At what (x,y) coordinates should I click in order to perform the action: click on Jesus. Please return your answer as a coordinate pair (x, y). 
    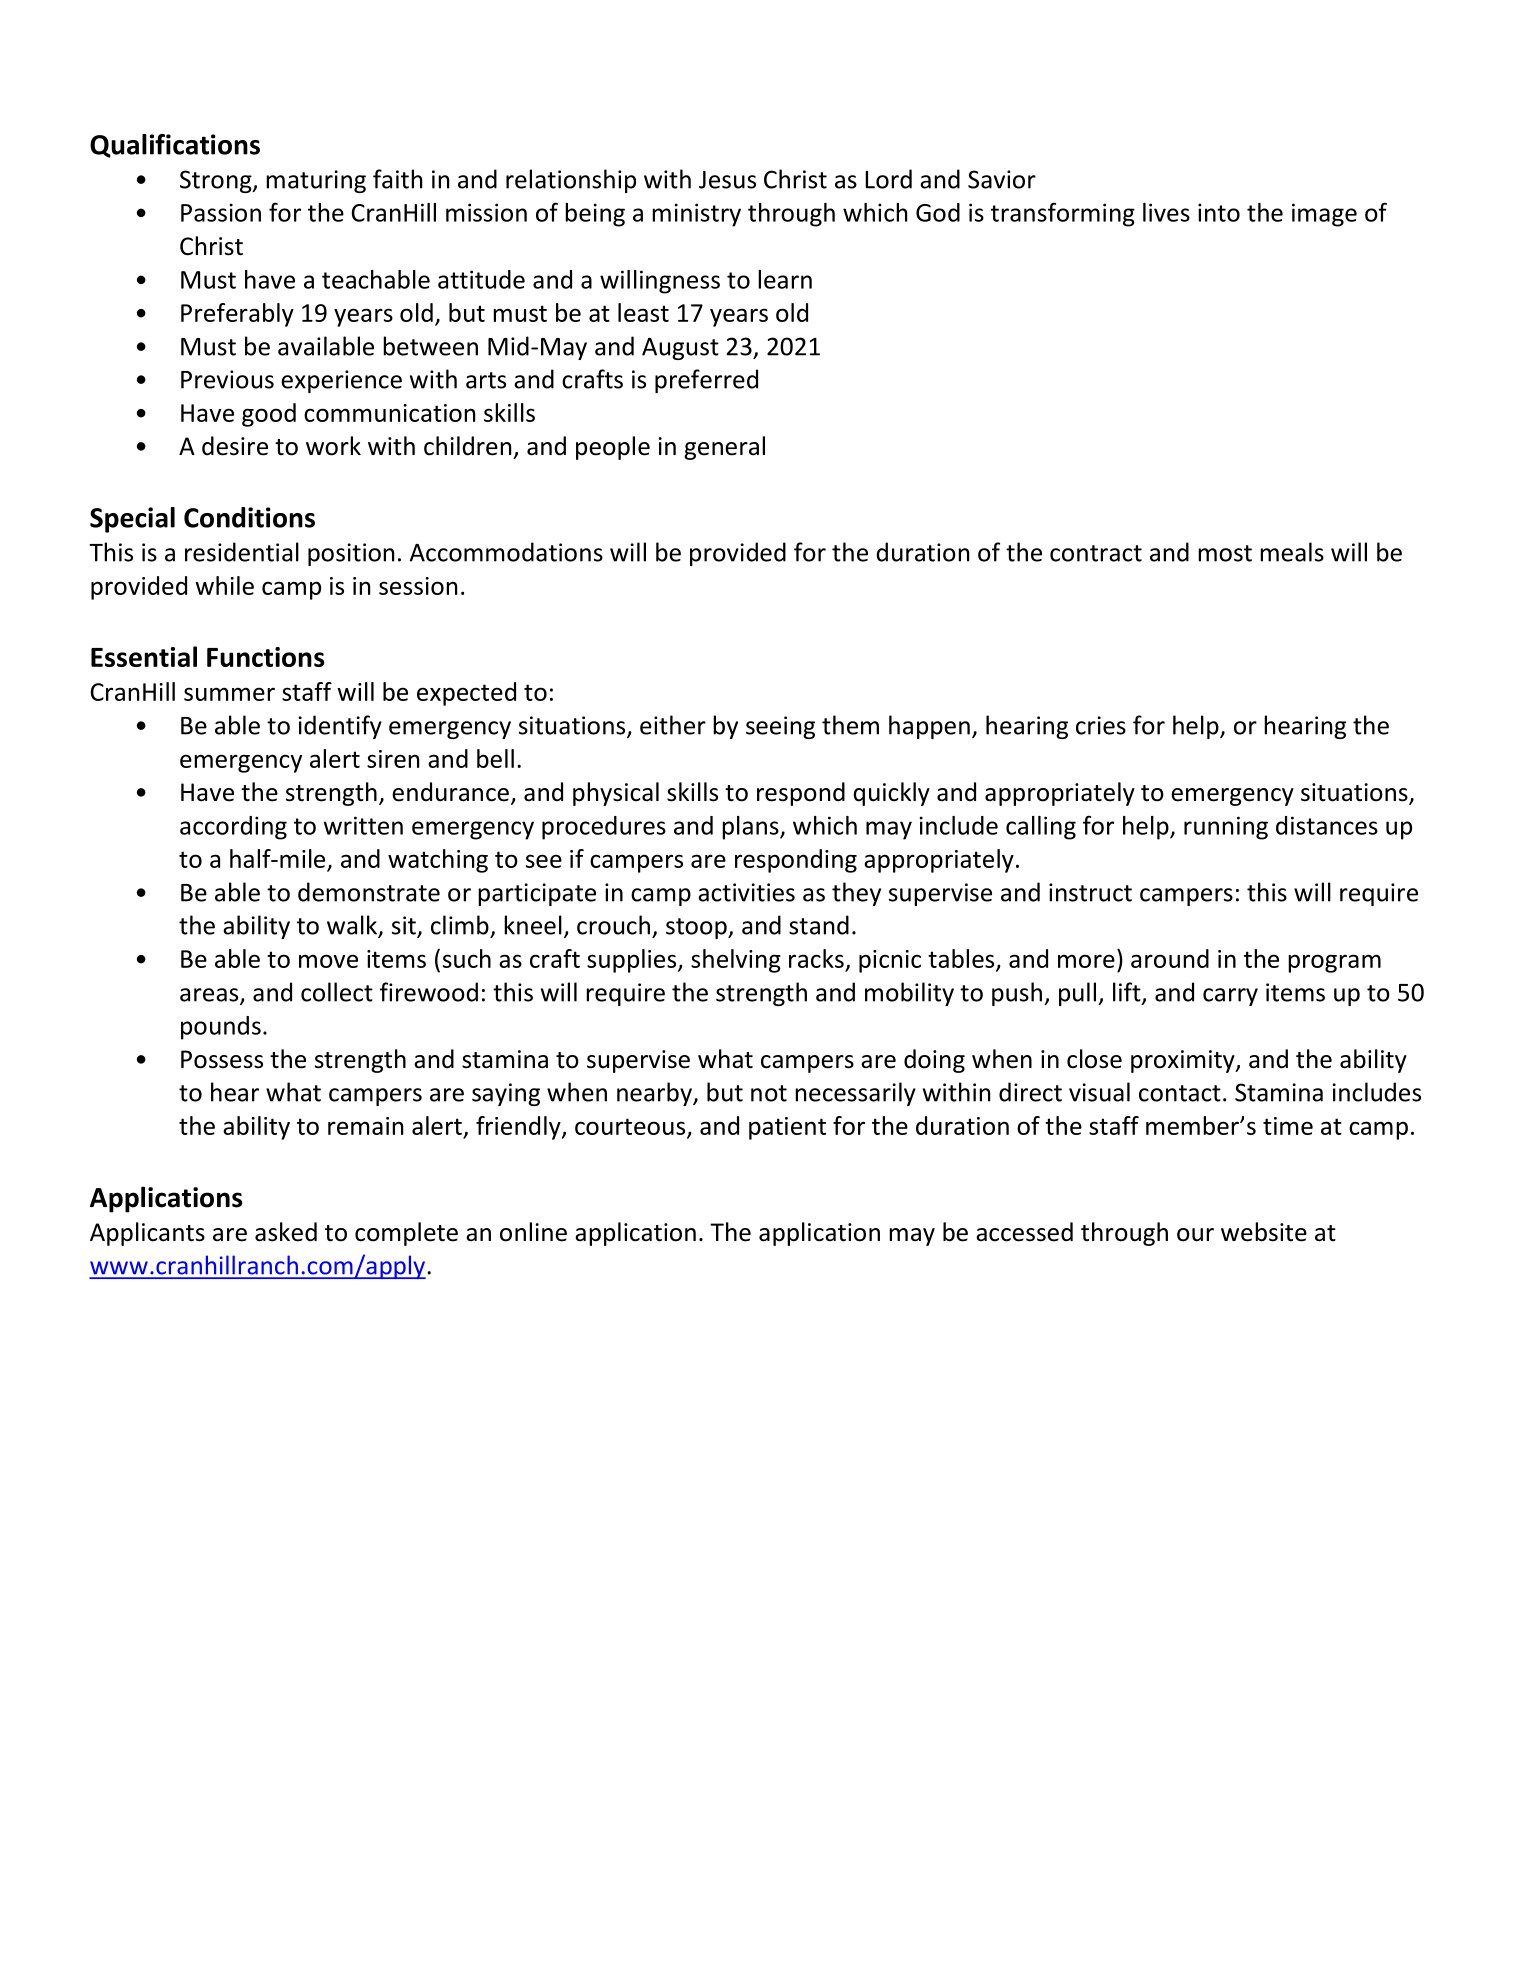
    Looking at the image, I should click on (727, 180).
